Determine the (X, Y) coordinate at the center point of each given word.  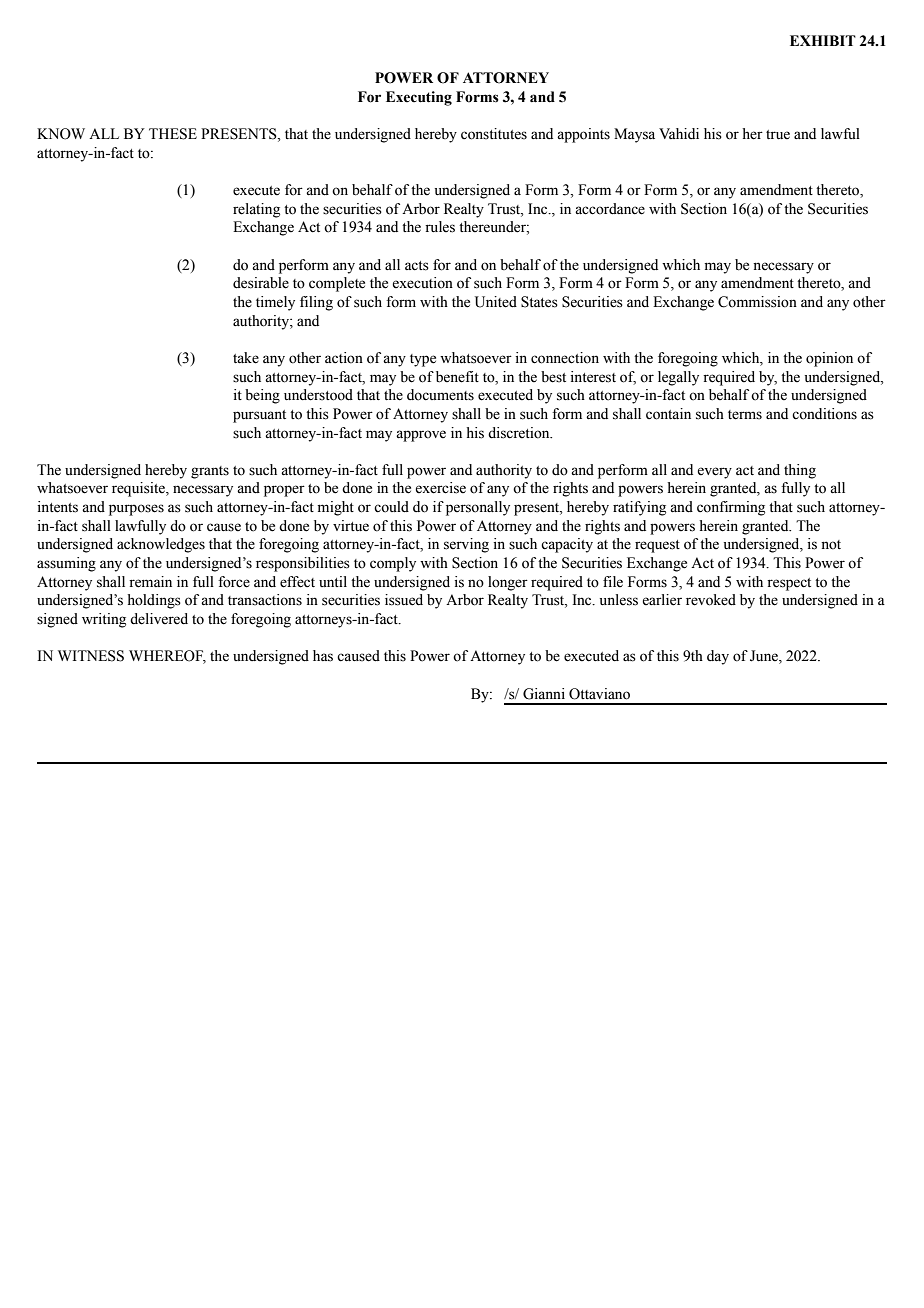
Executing (419, 98)
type (423, 360)
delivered (159, 619)
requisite (139, 489)
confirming (731, 508)
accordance (610, 209)
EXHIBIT (823, 40)
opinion (829, 359)
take (246, 358)
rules (440, 227)
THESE (173, 134)
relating (256, 210)
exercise (440, 488)
